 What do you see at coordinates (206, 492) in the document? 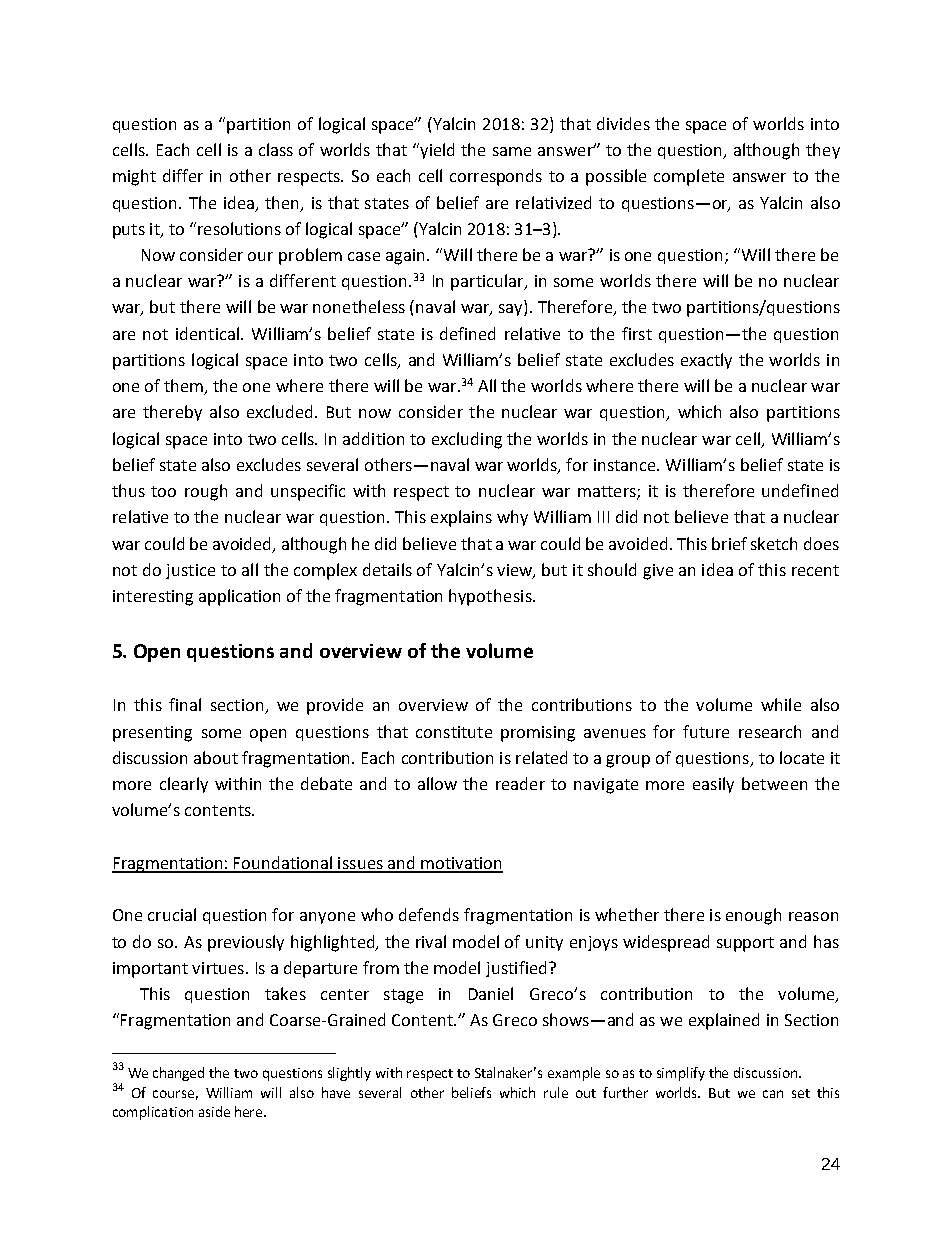
I see `rough` at bounding box center [206, 492].
